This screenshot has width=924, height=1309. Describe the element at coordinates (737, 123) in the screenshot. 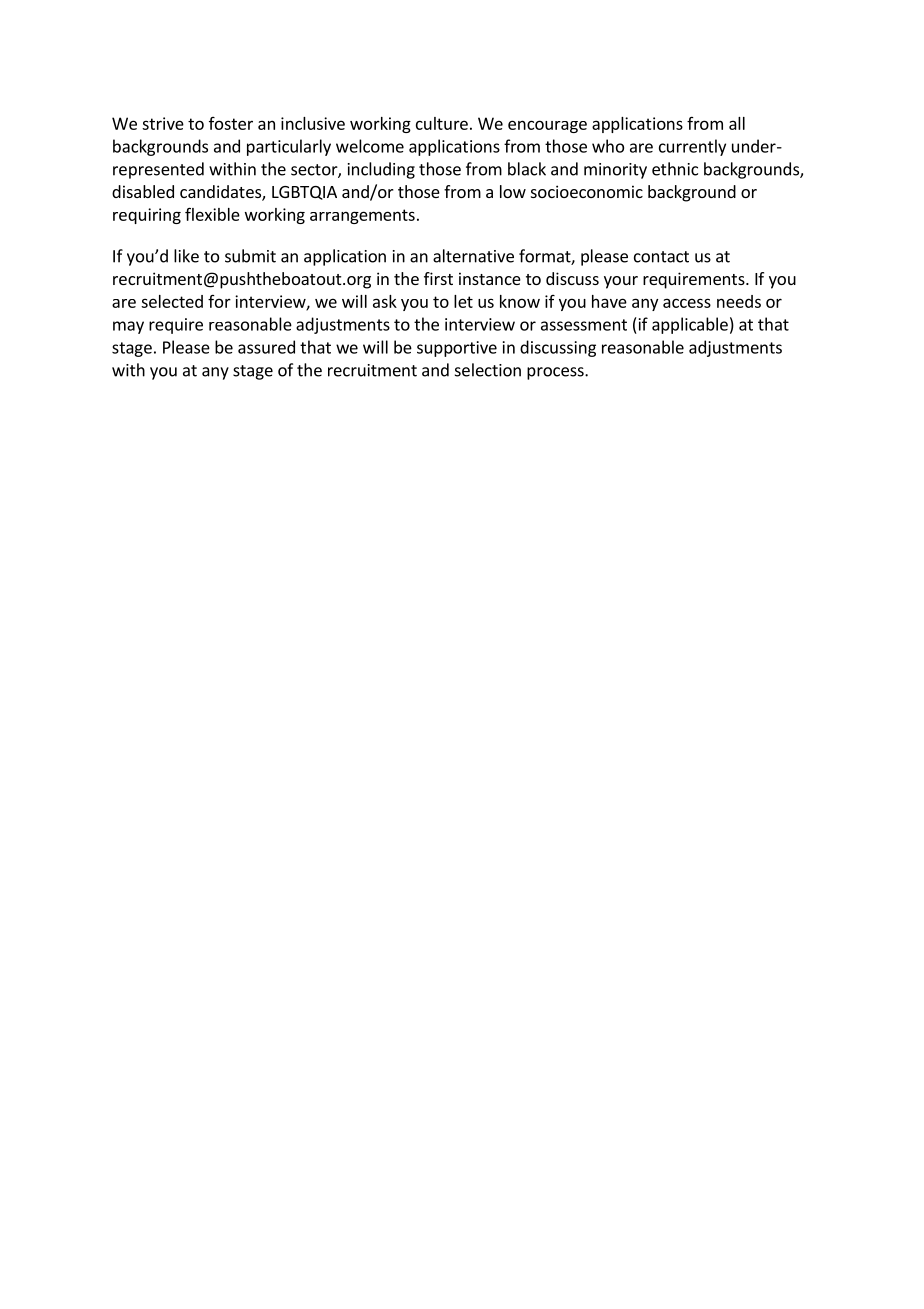

I see `all` at that location.
